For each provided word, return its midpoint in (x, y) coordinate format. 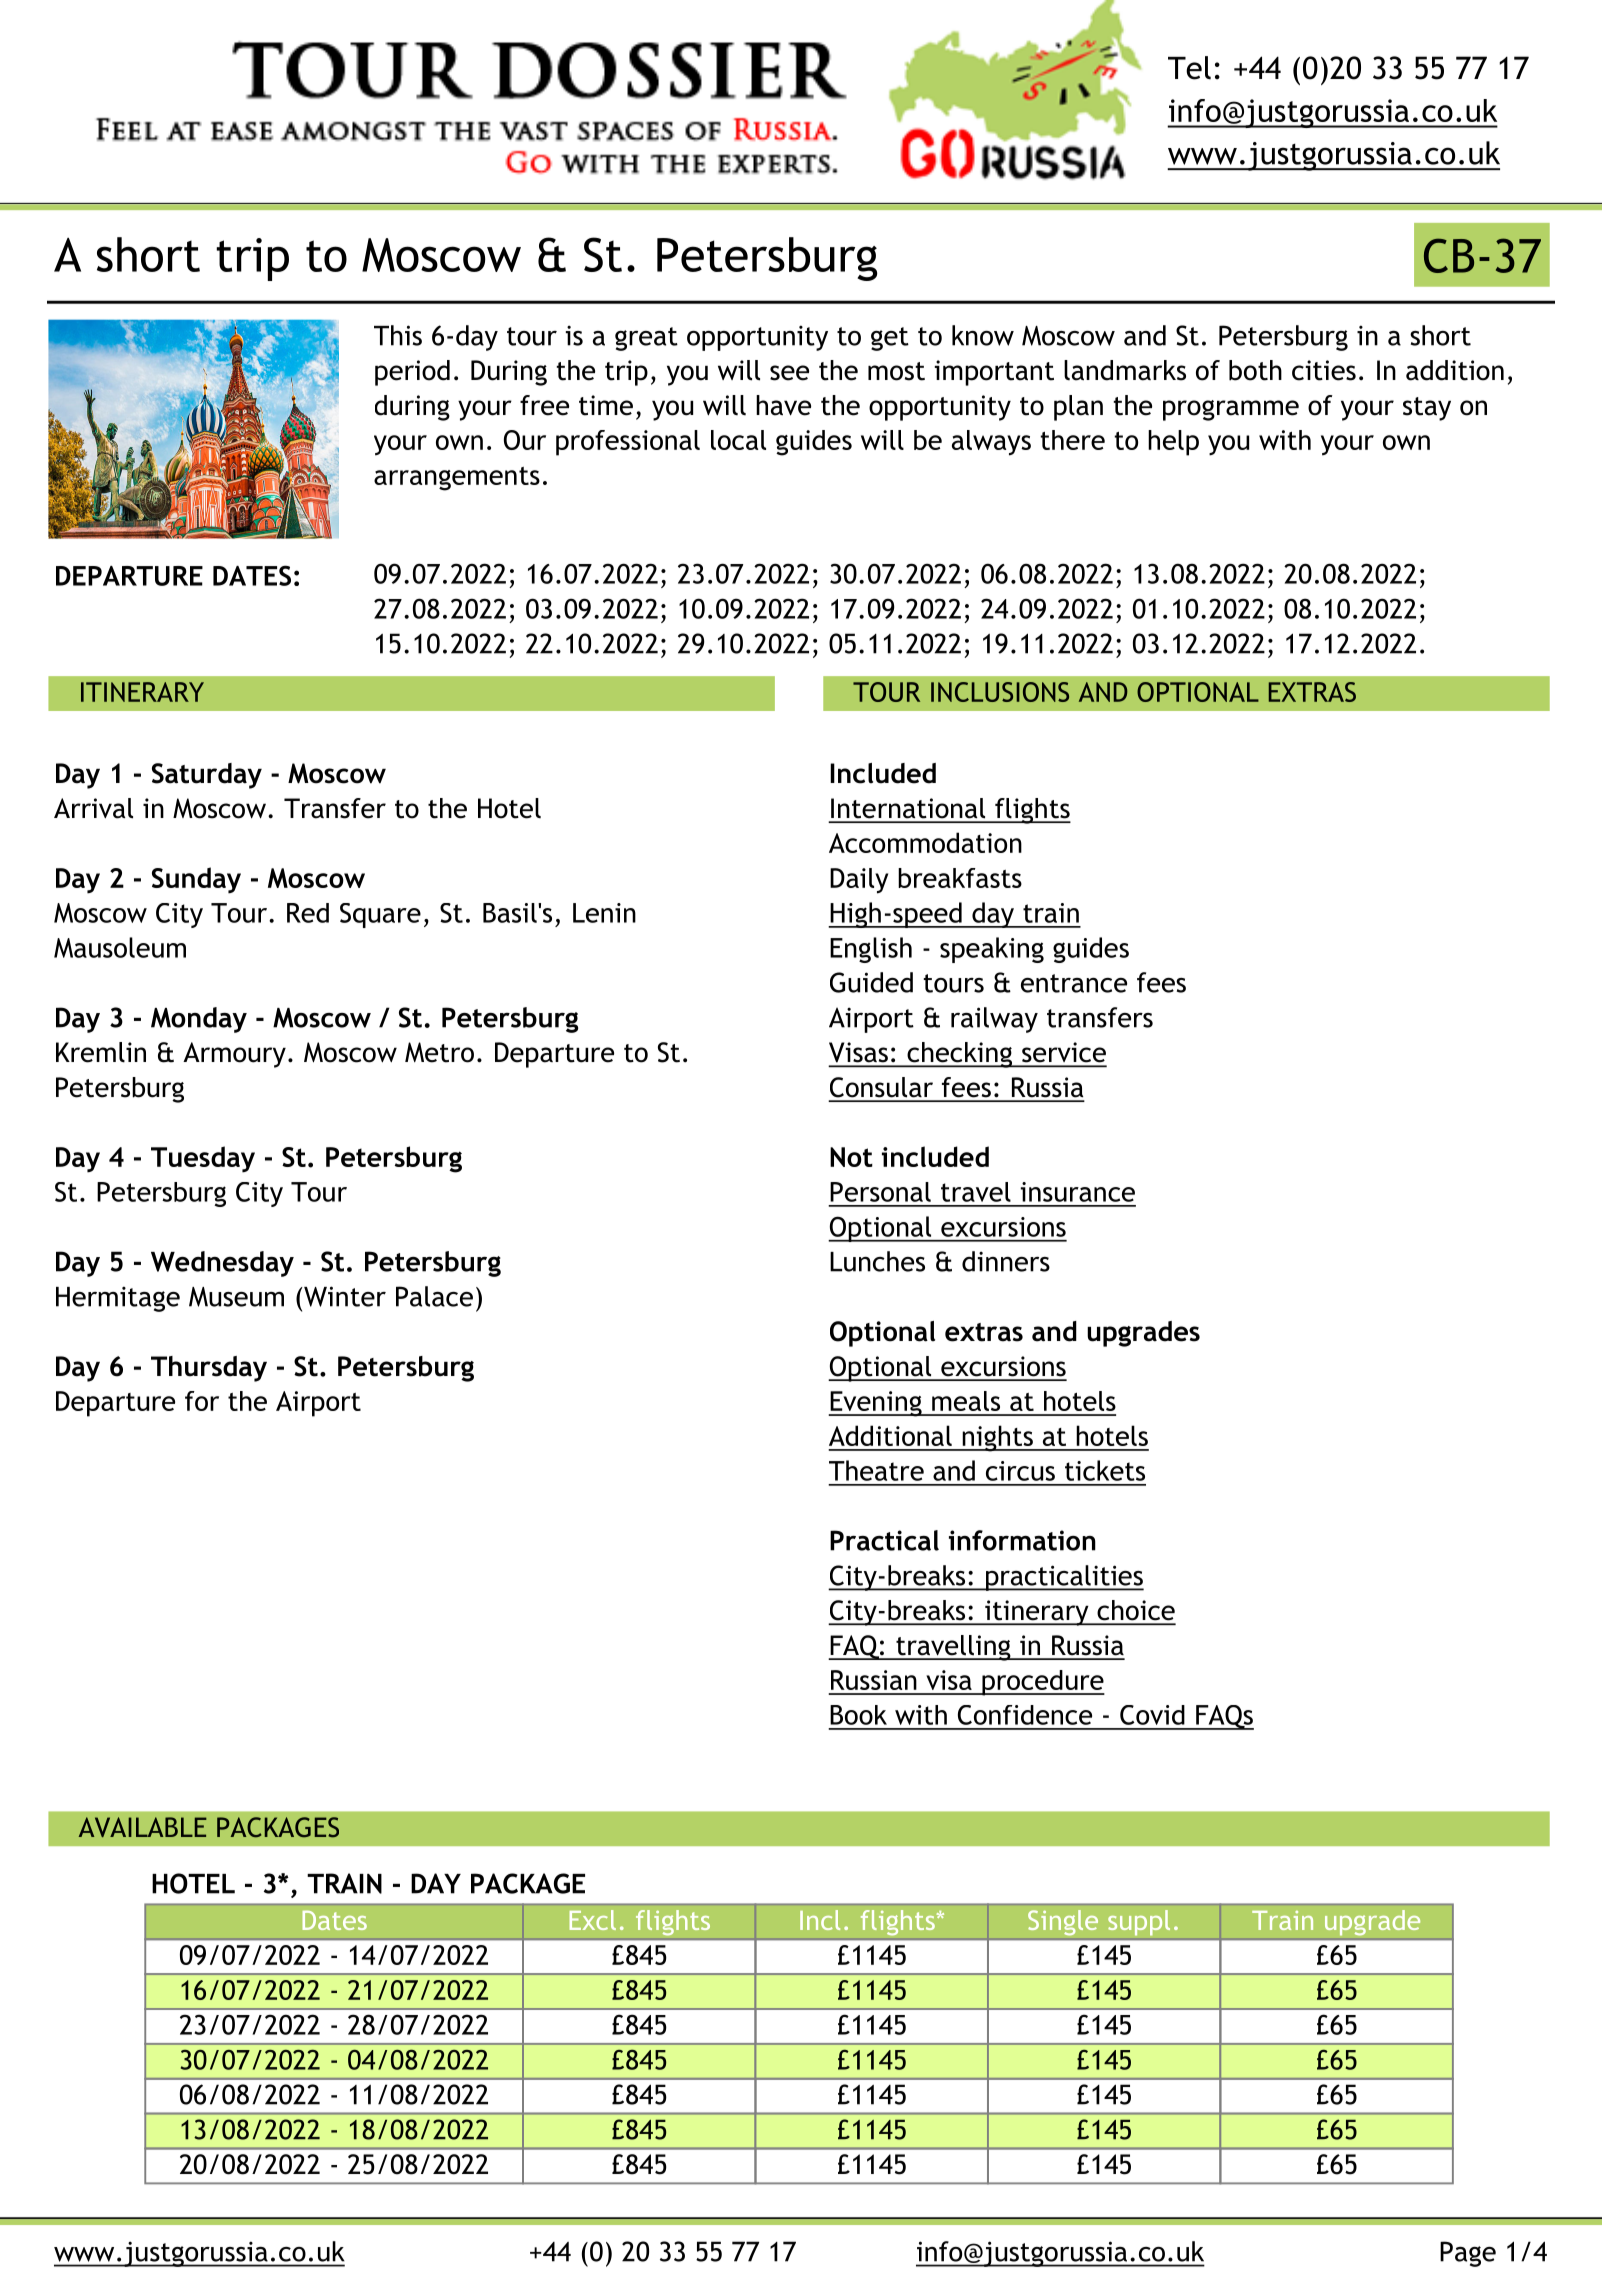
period (412, 373)
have (783, 405)
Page (1468, 2254)
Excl (593, 1920)
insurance (1078, 1192)
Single (1063, 1923)
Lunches (877, 1261)
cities (1324, 370)
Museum (236, 1297)
